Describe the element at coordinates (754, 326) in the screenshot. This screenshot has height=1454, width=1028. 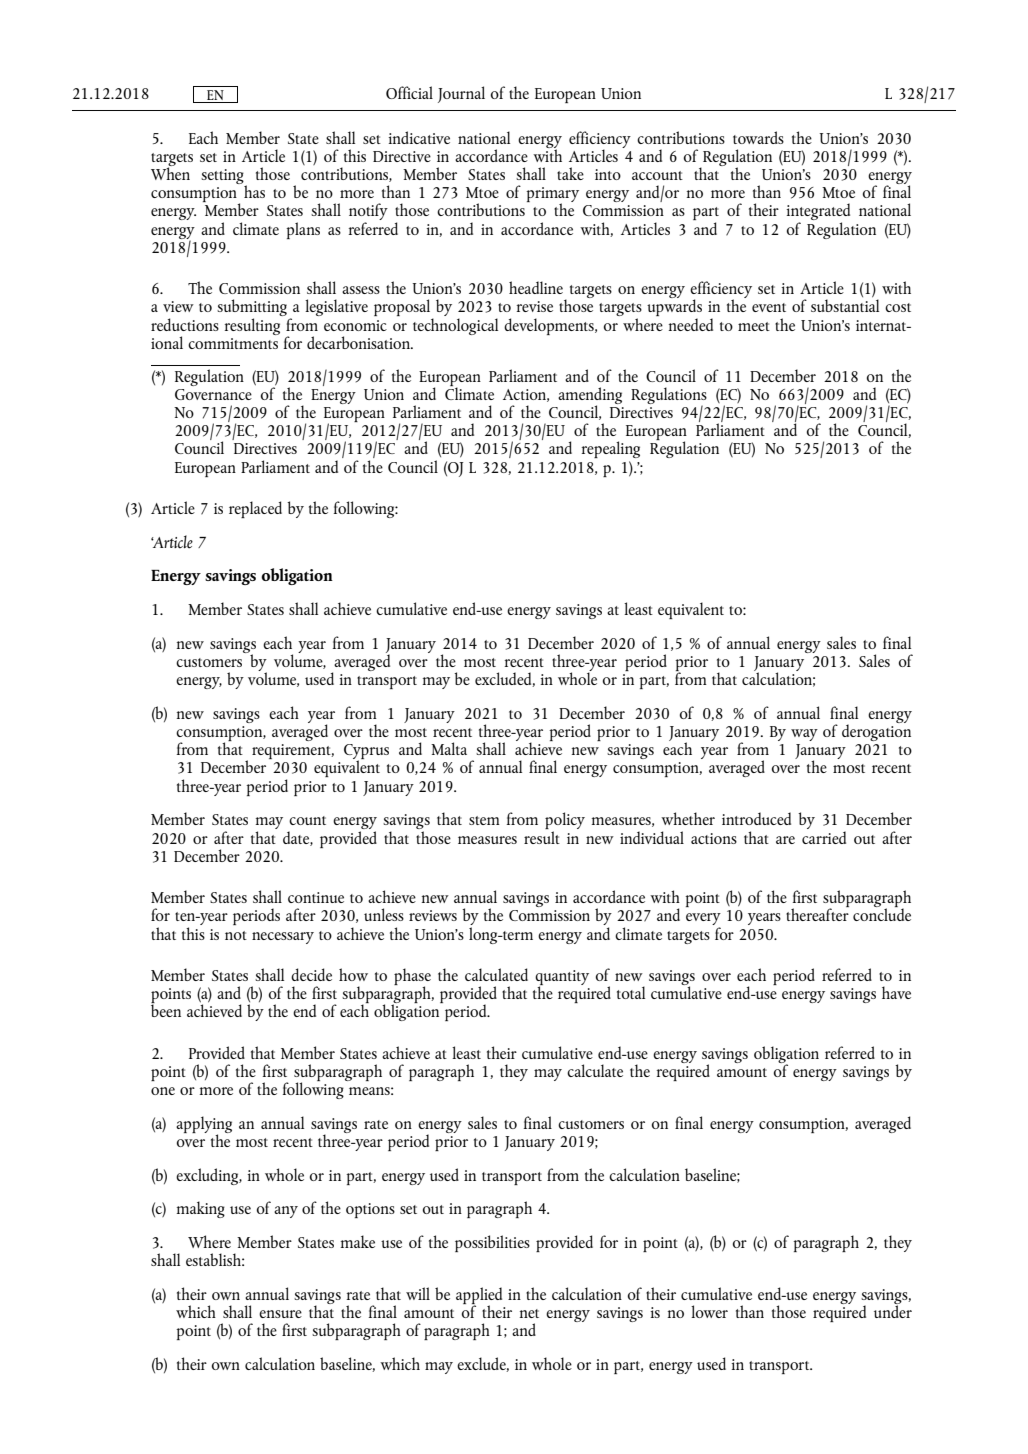
I see `meet` at that location.
